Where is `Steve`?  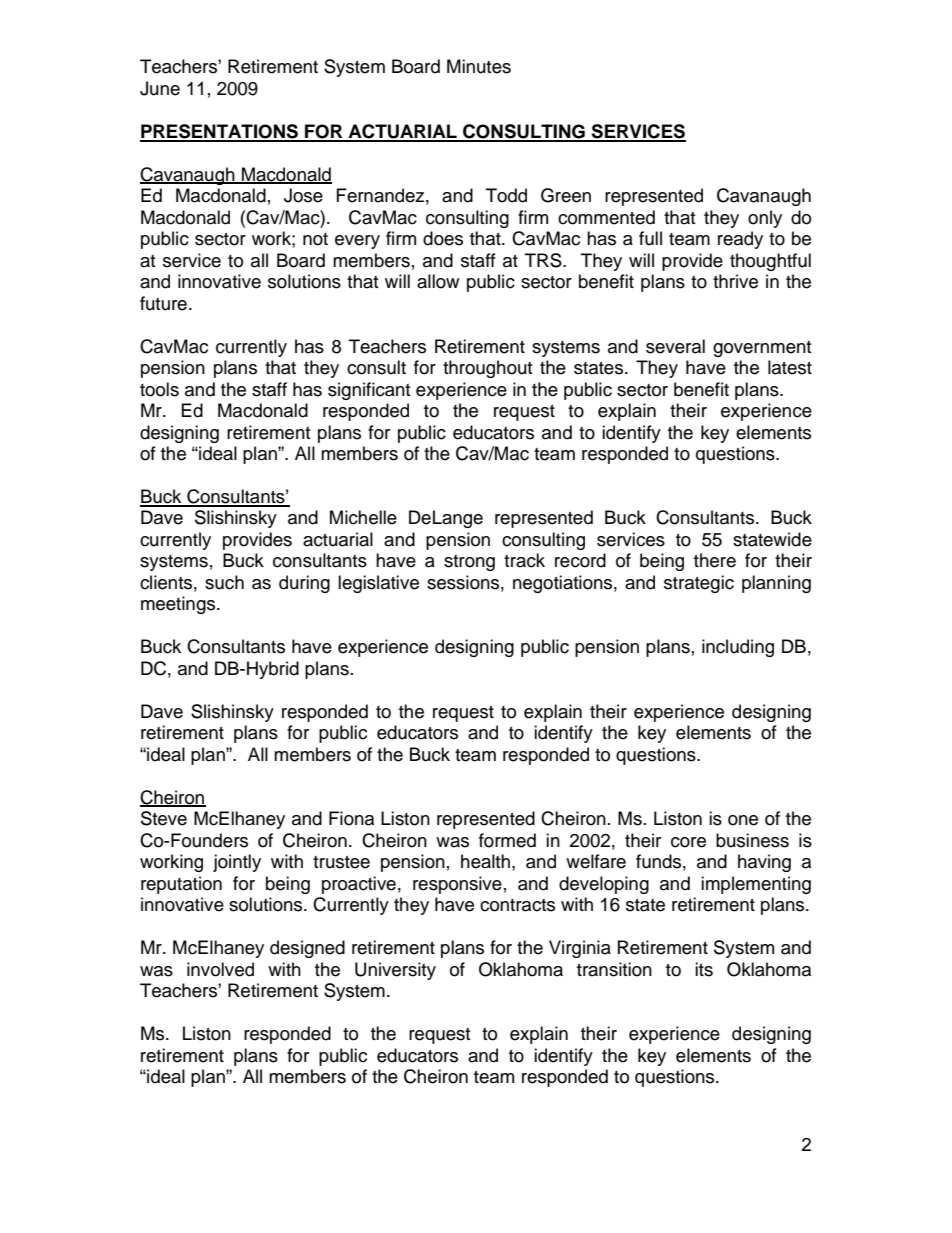 Steve is located at coordinates (164, 818).
